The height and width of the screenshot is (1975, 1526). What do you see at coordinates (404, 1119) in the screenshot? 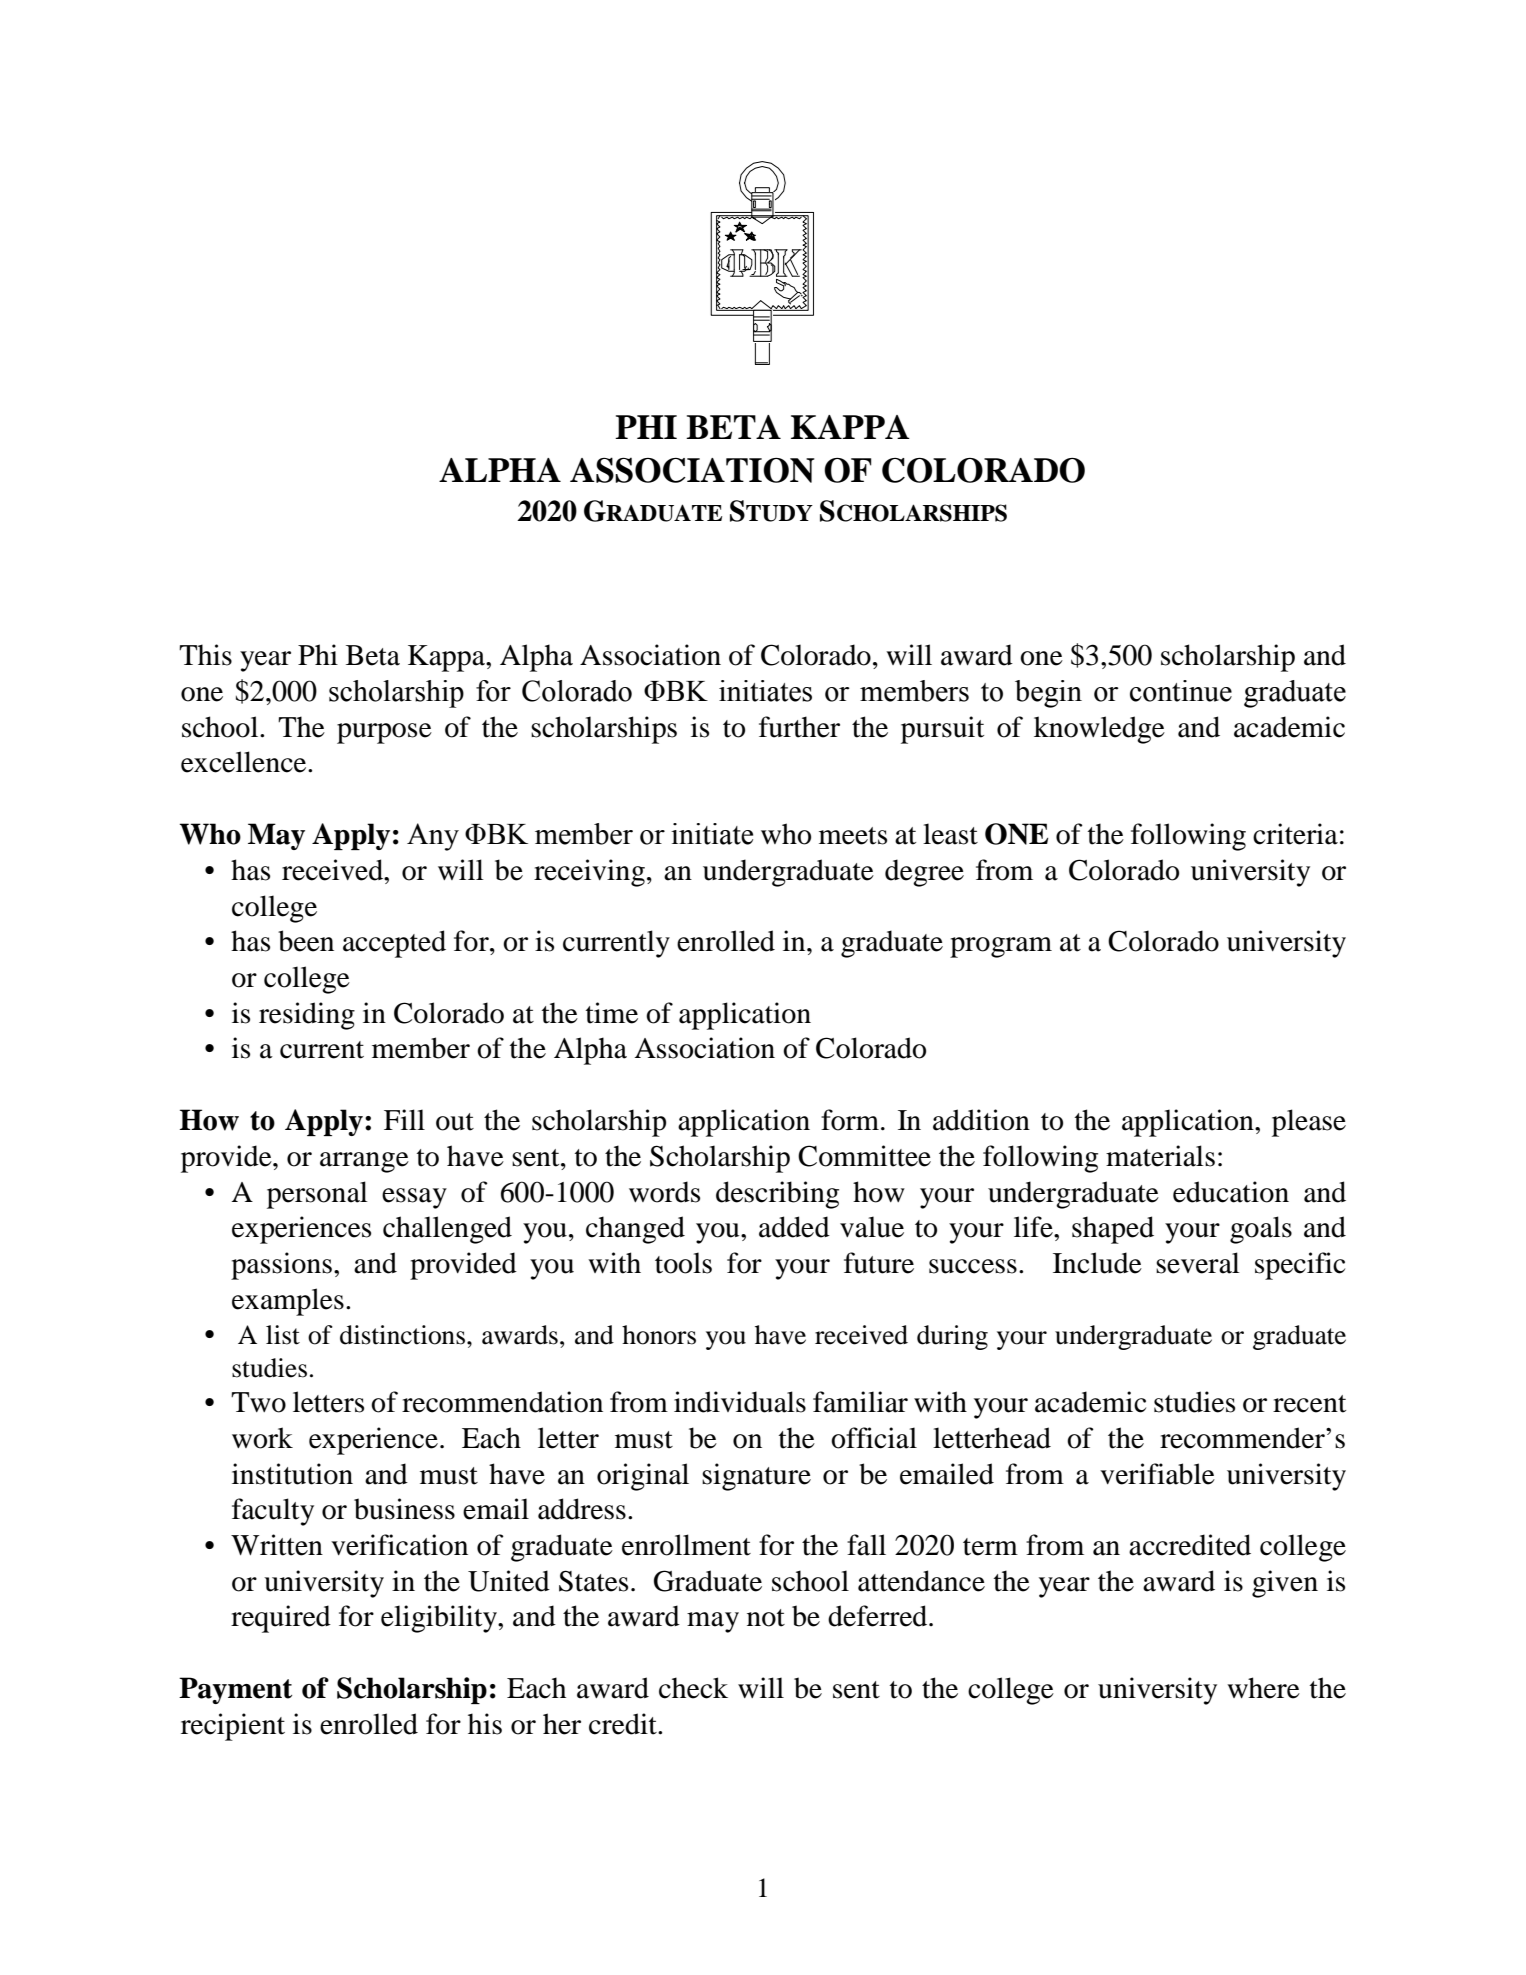
I see `Fill` at bounding box center [404, 1119].
